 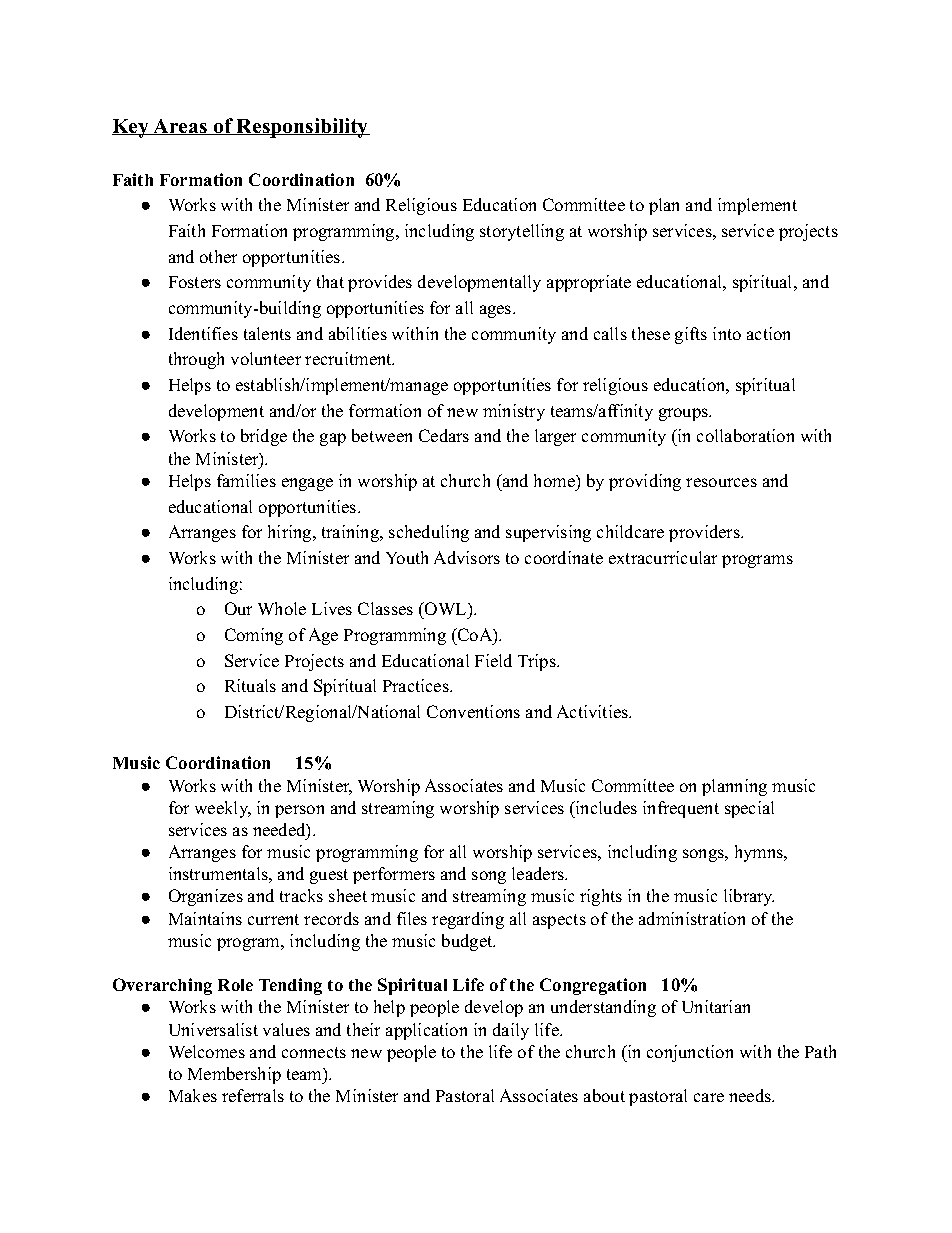 I want to click on needs, so click(x=751, y=1095).
